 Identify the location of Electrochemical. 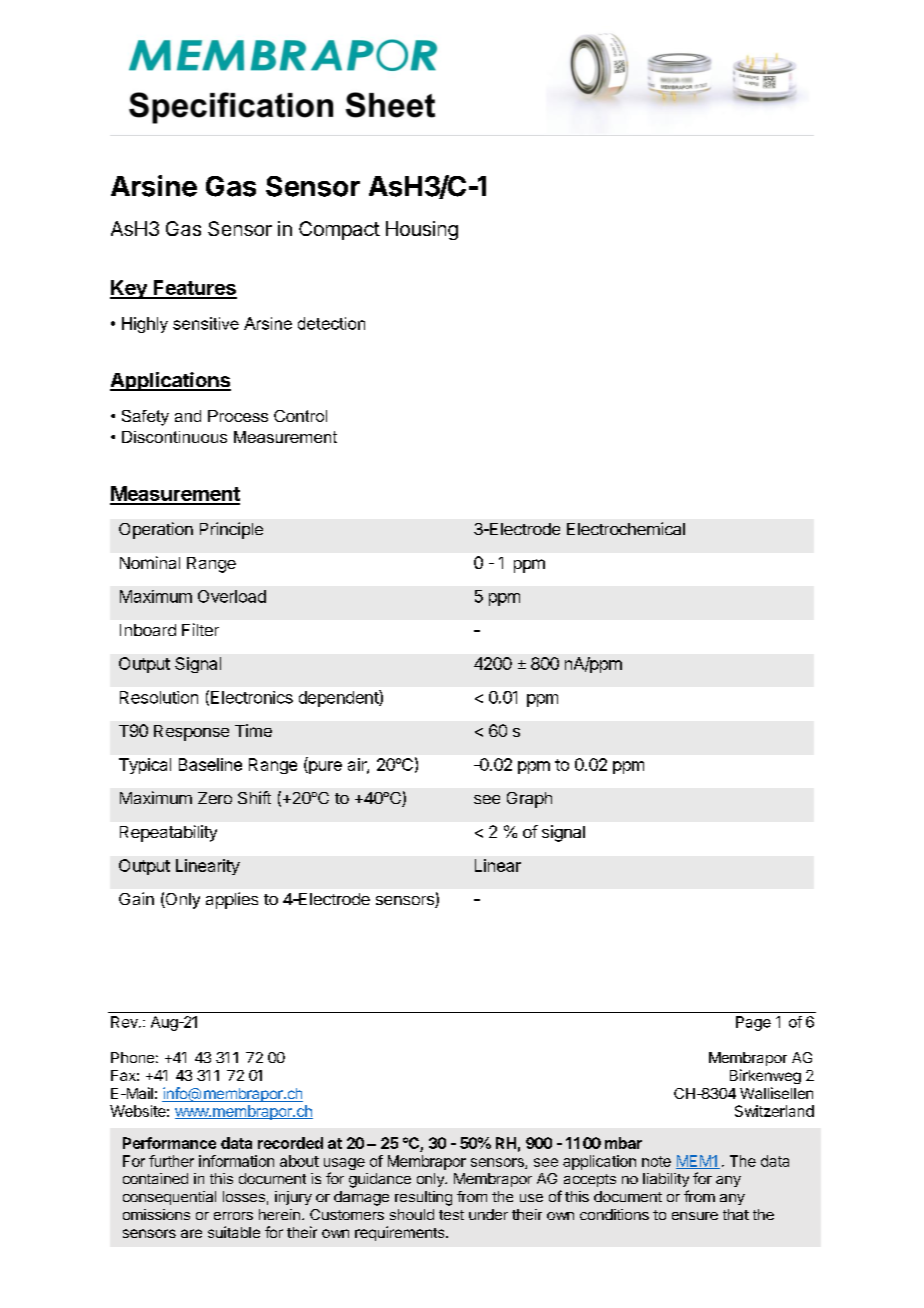
(626, 528).
